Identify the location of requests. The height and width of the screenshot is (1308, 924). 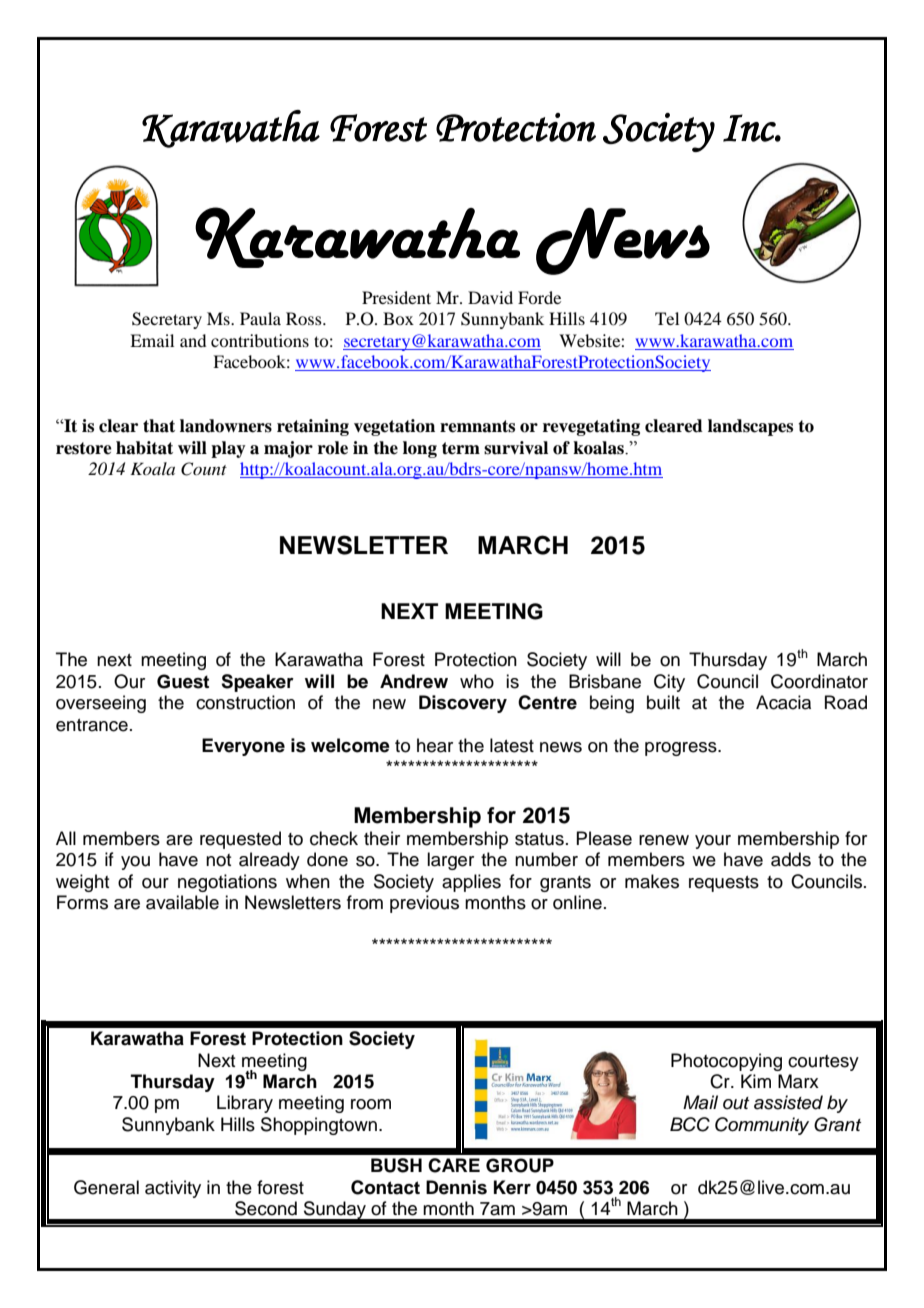
(724, 884).
